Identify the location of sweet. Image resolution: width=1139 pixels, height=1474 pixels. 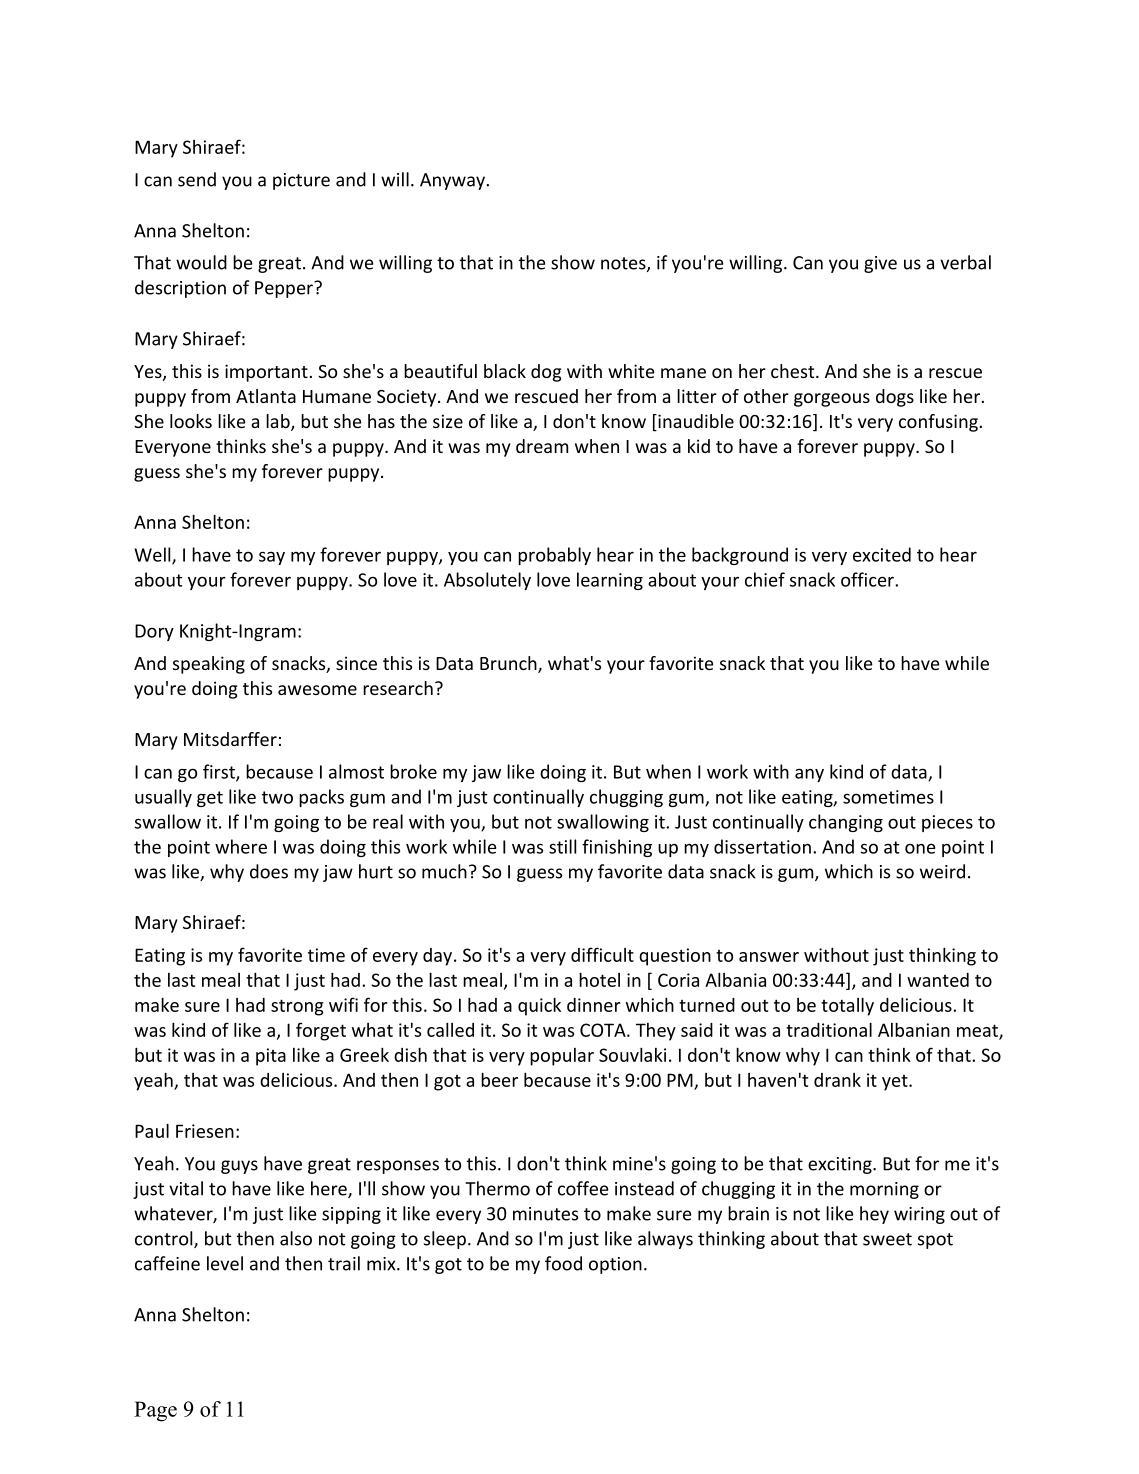
(887, 1239).
